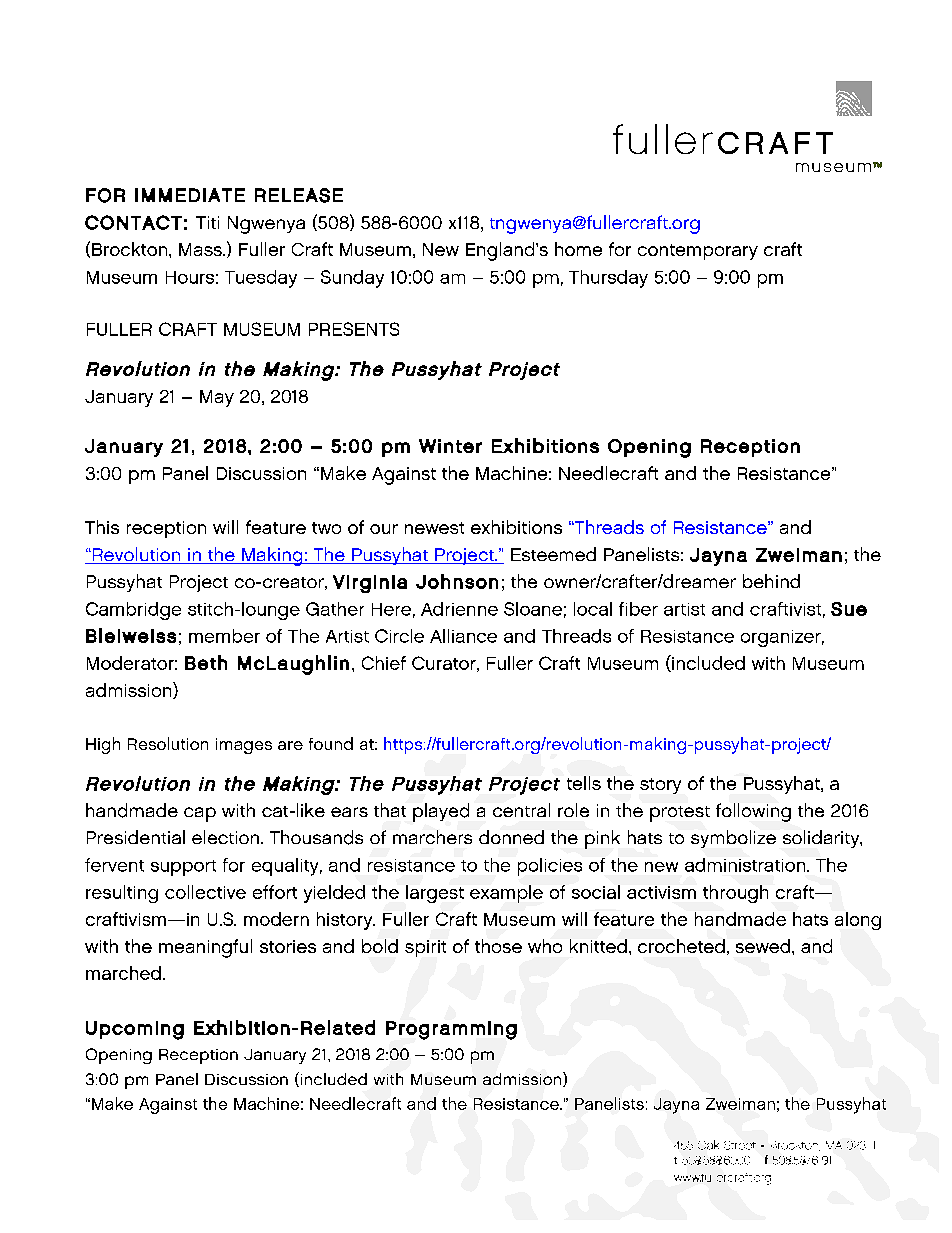 This page has width=952, height=1233. Describe the element at coordinates (771, 581) in the page. I see `behind` at that location.
